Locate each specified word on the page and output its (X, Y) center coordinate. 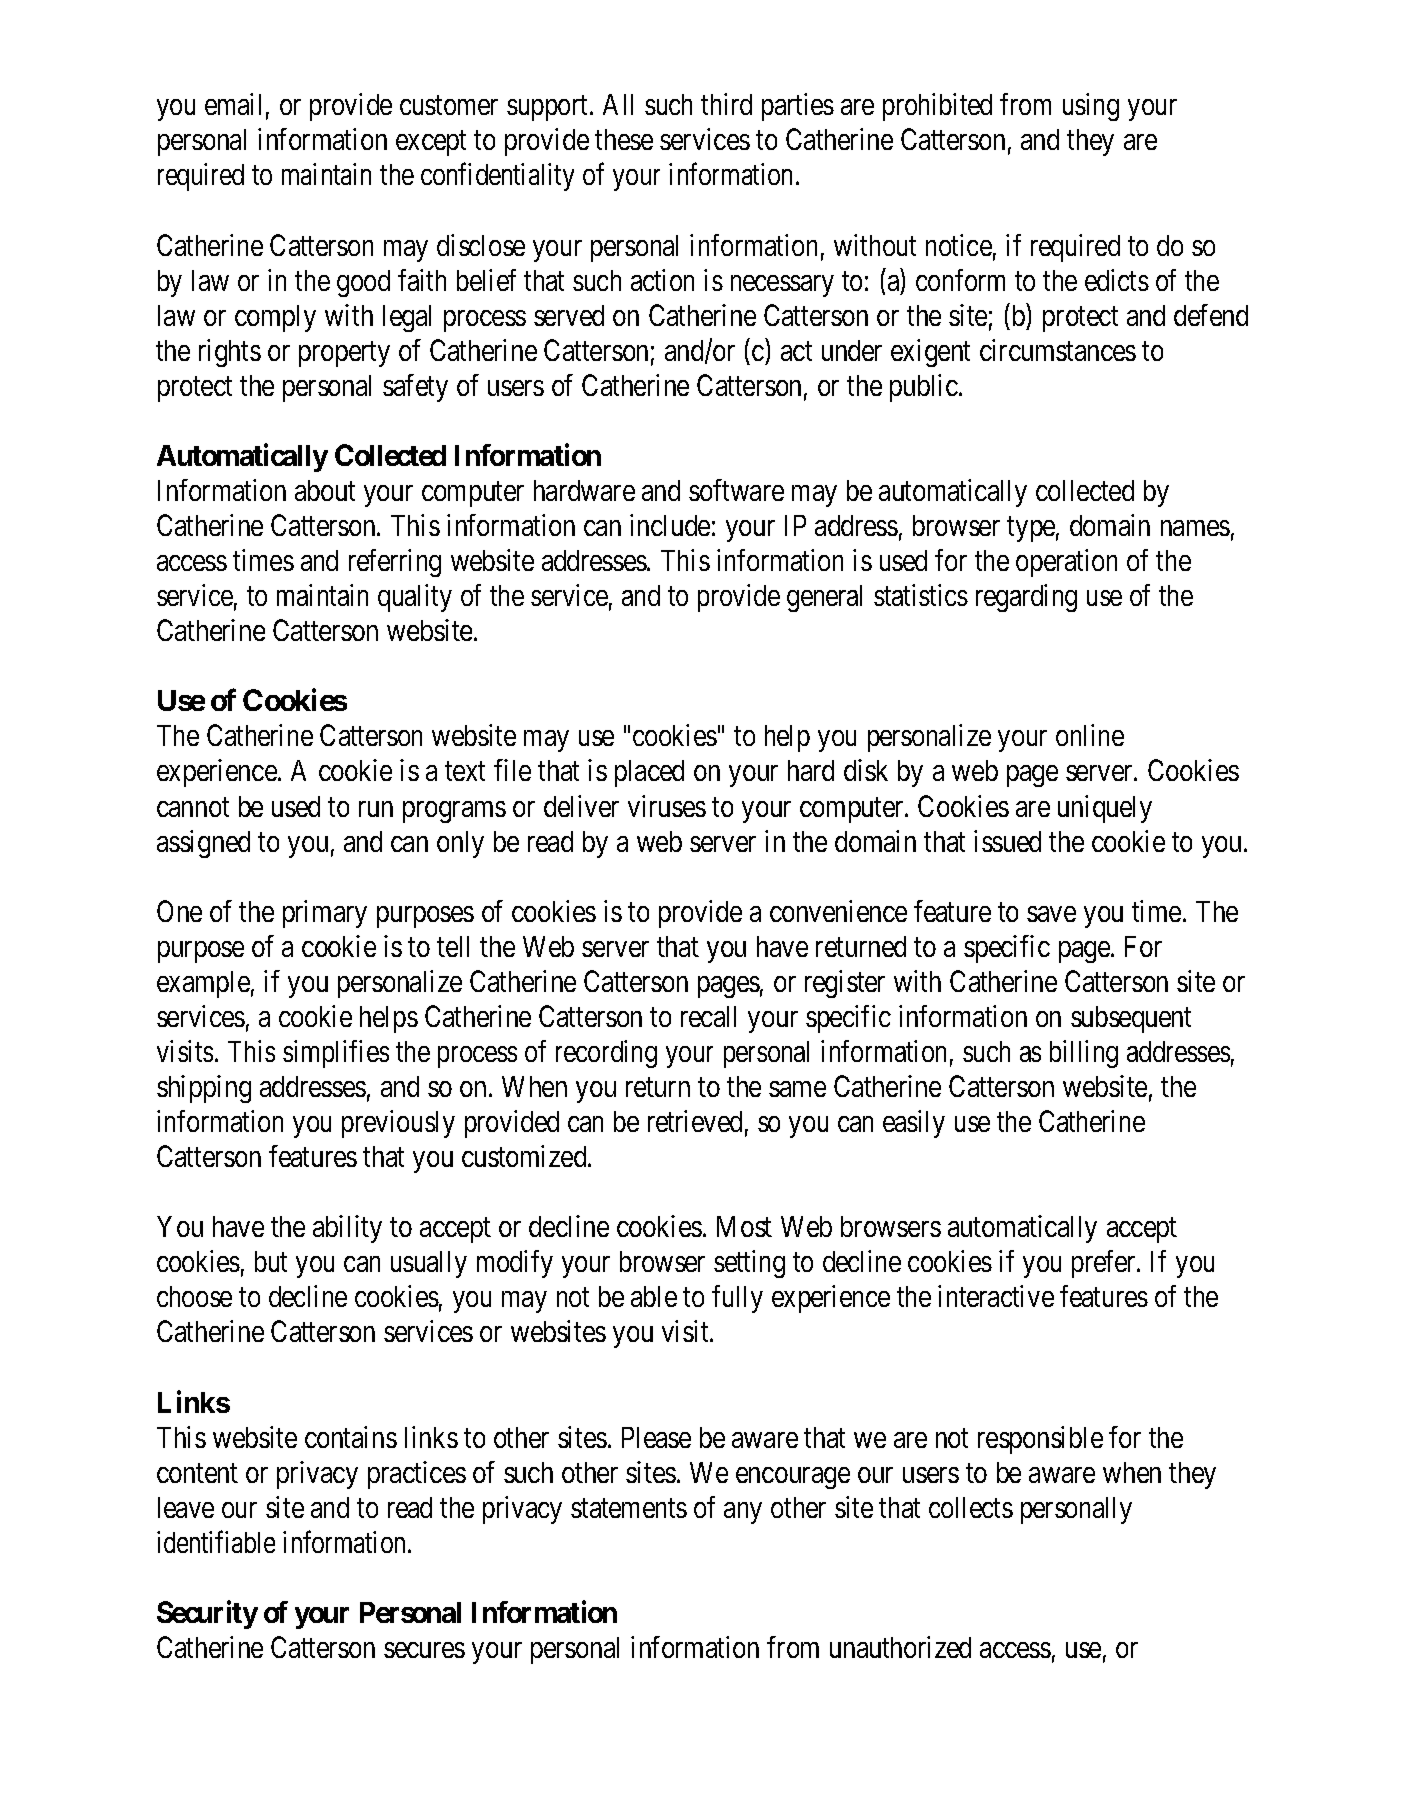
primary (325, 914)
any (743, 1513)
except (431, 143)
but (271, 1261)
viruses (667, 806)
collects (971, 1507)
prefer (1105, 1264)
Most (744, 1226)
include (670, 525)
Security (207, 1615)
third (726, 104)
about (325, 490)
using (1091, 107)
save (1051, 914)
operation (1066, 563)
